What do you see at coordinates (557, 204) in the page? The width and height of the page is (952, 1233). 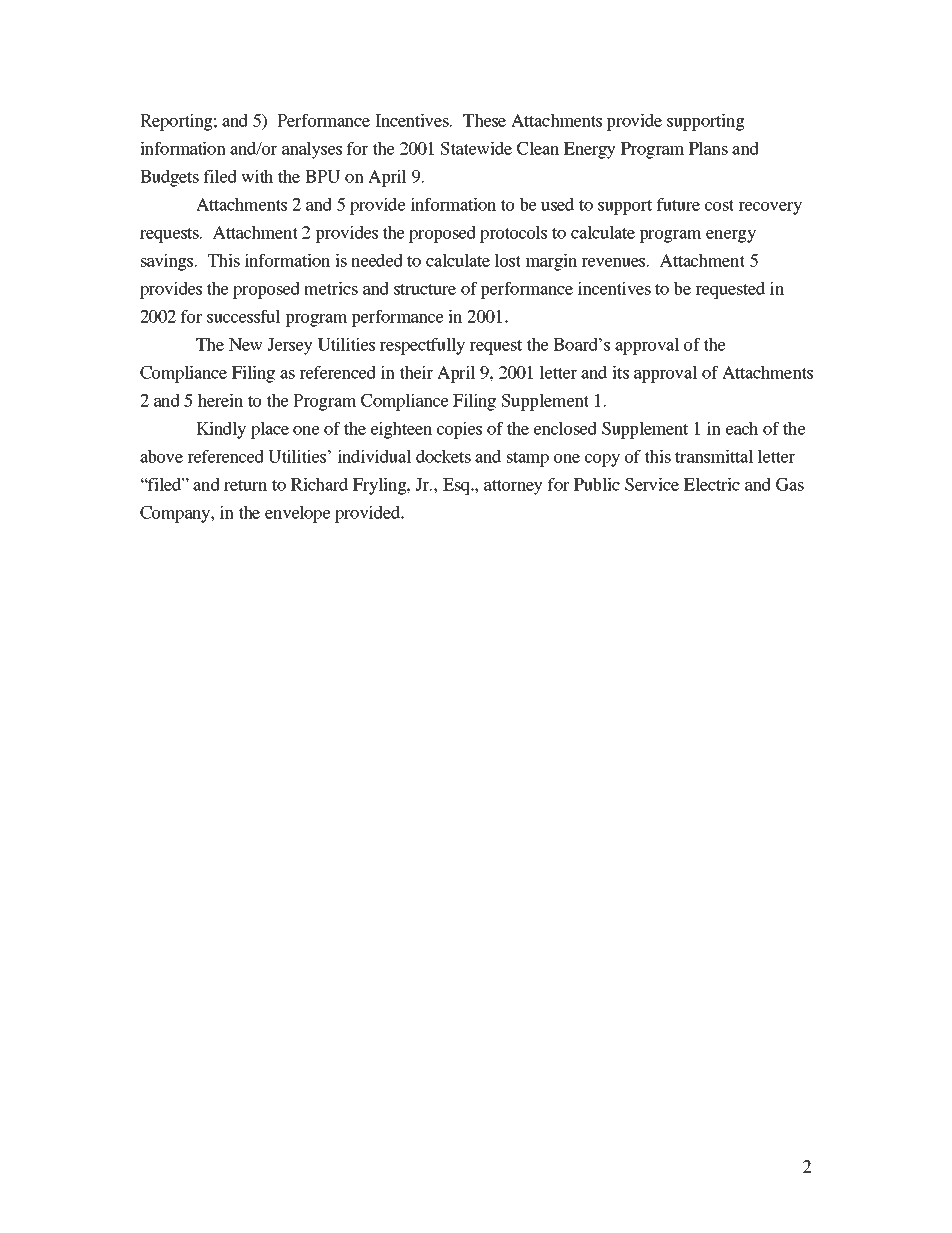 I see `used` at bounding box center [557, 204].
